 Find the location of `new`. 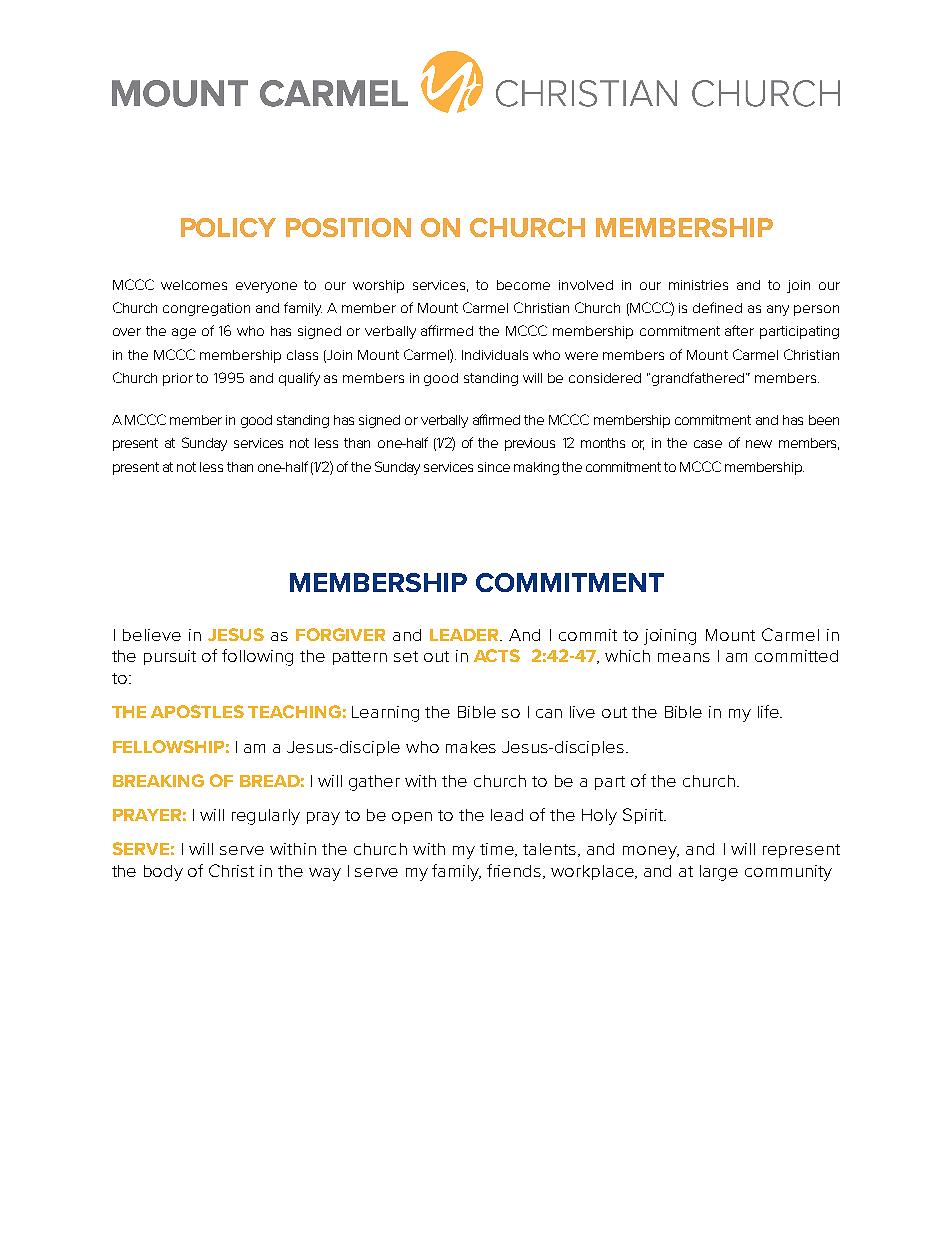

new is located at coordinates (759, 444).
